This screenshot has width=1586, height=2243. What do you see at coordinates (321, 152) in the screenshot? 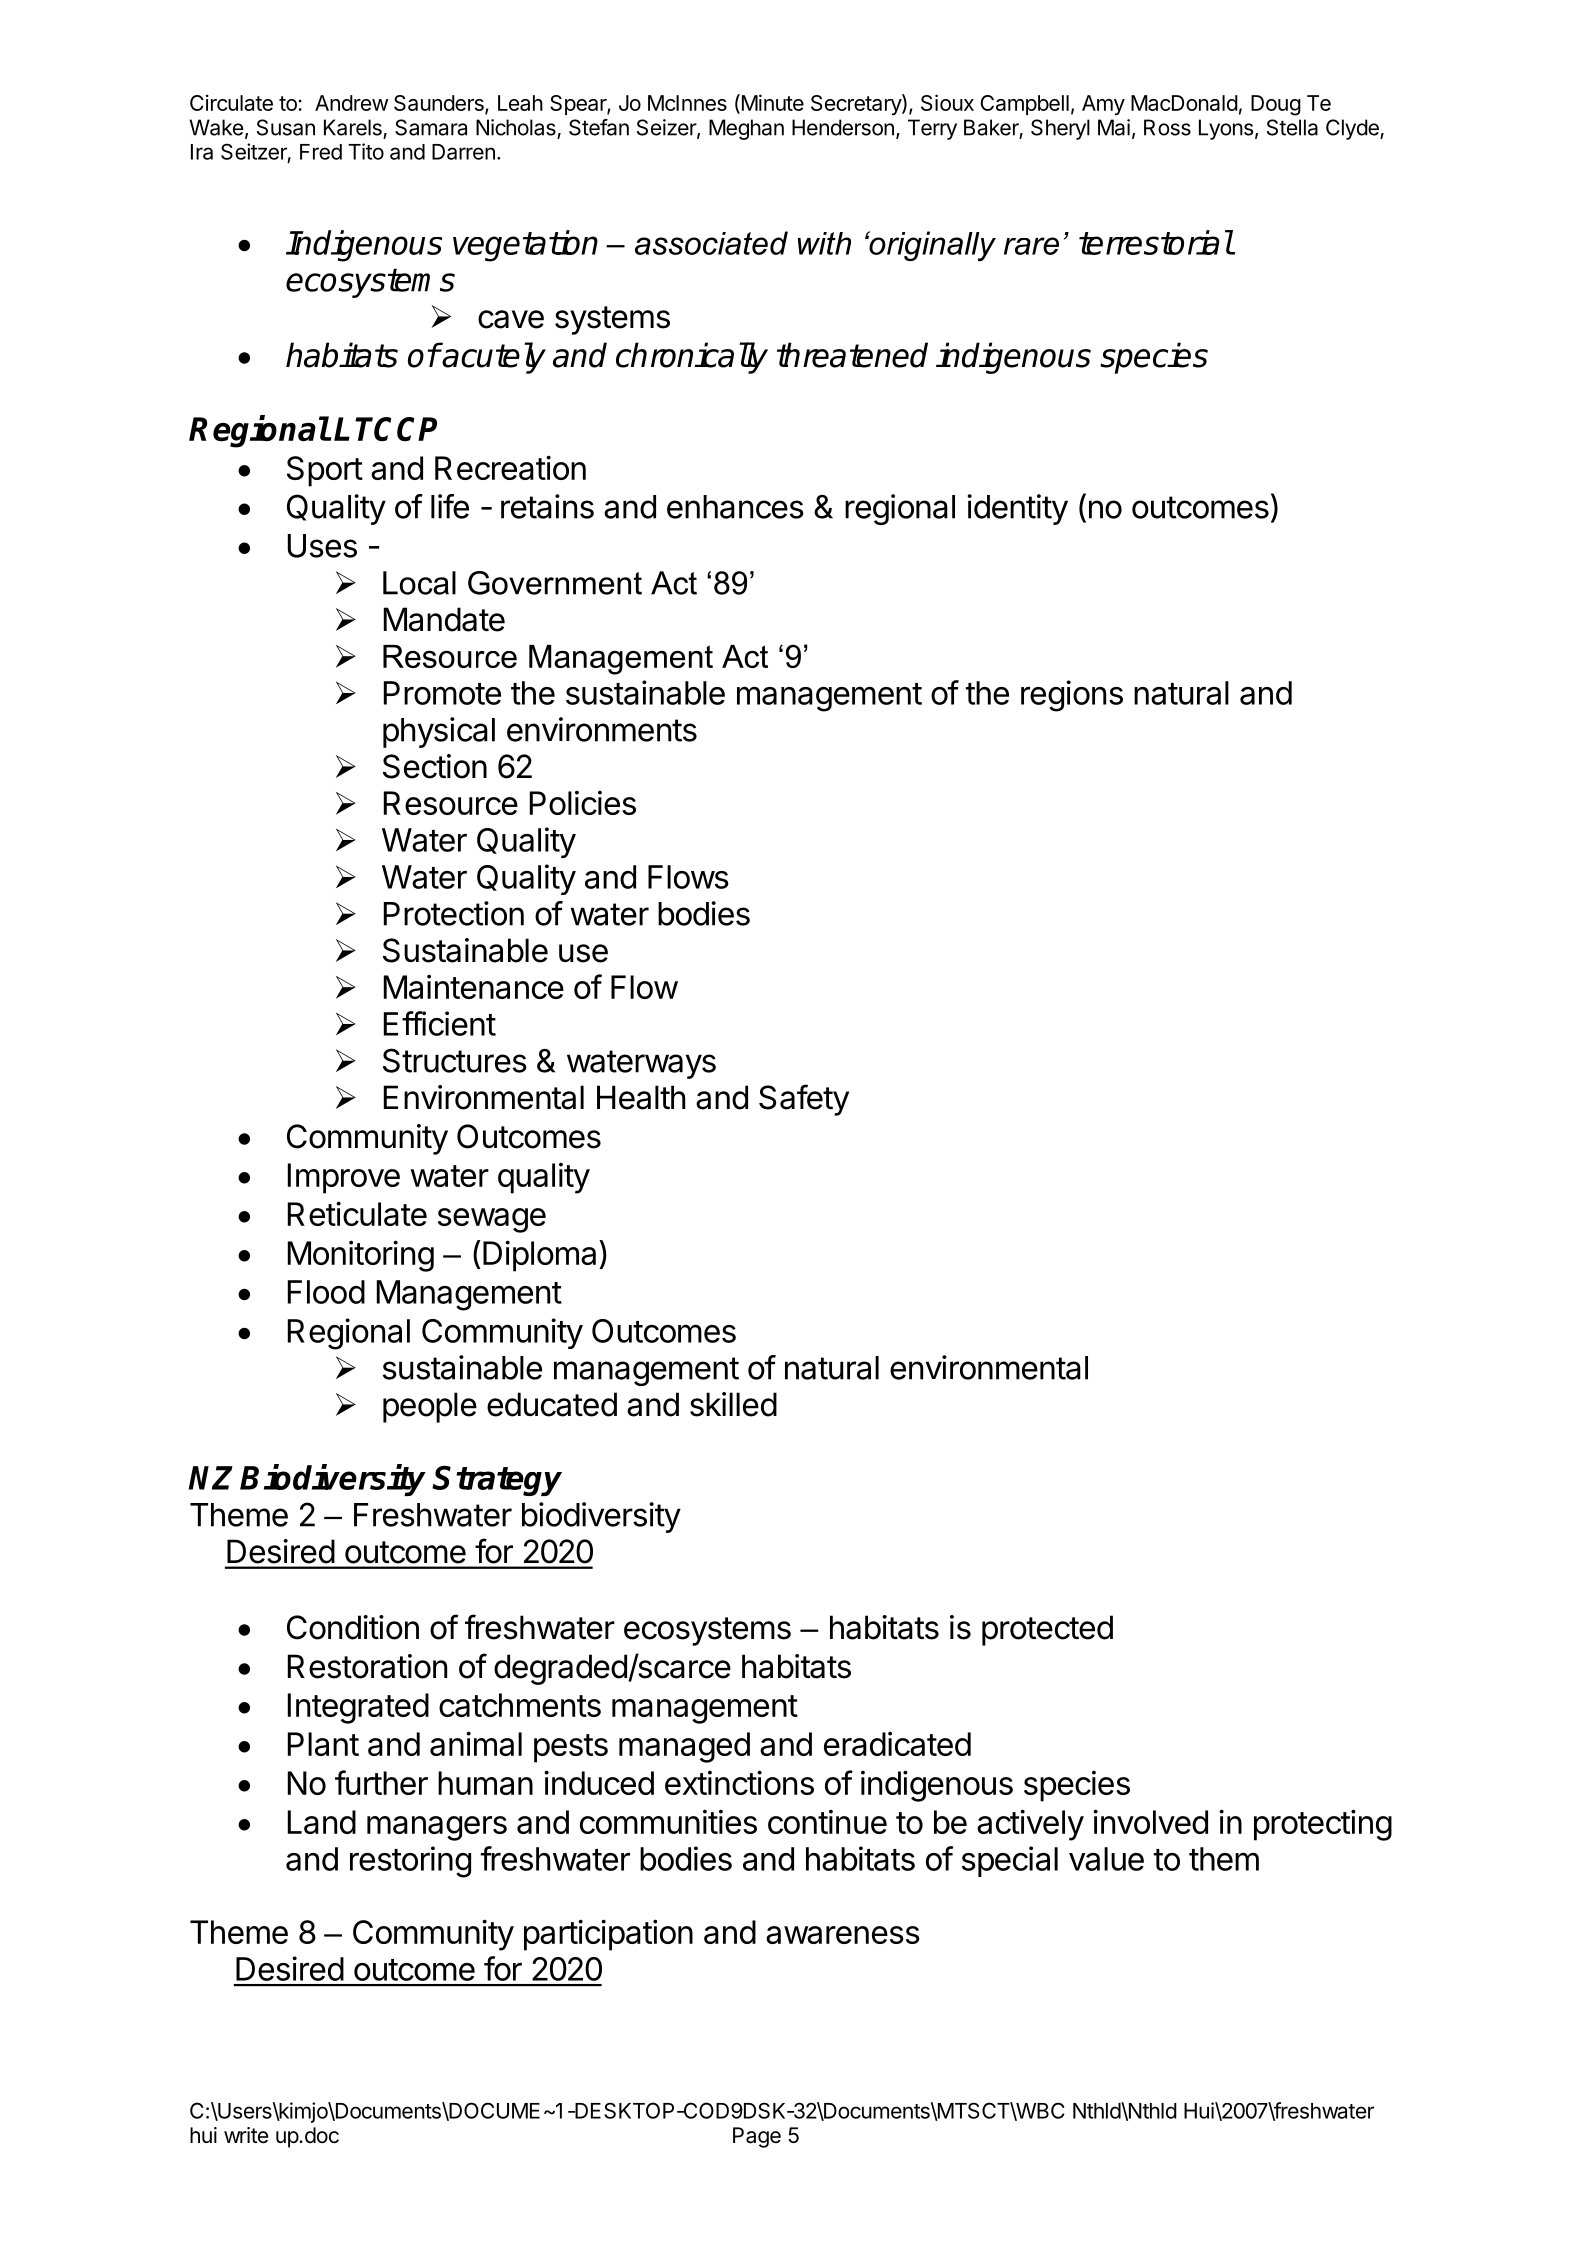
I see `Fred` at bounding box center [321, 152].
